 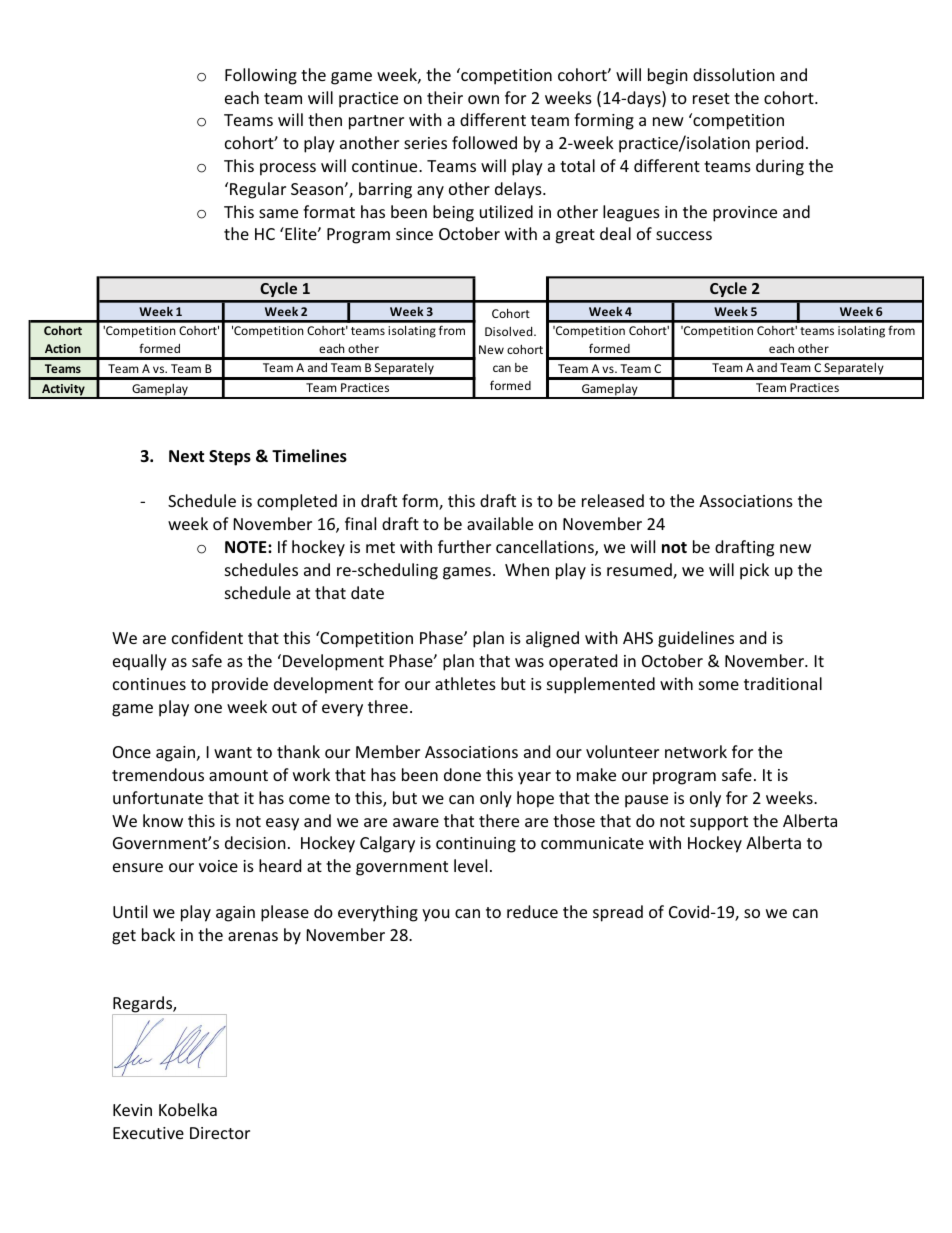 I want to click on since, so click(x=414, y=234).
